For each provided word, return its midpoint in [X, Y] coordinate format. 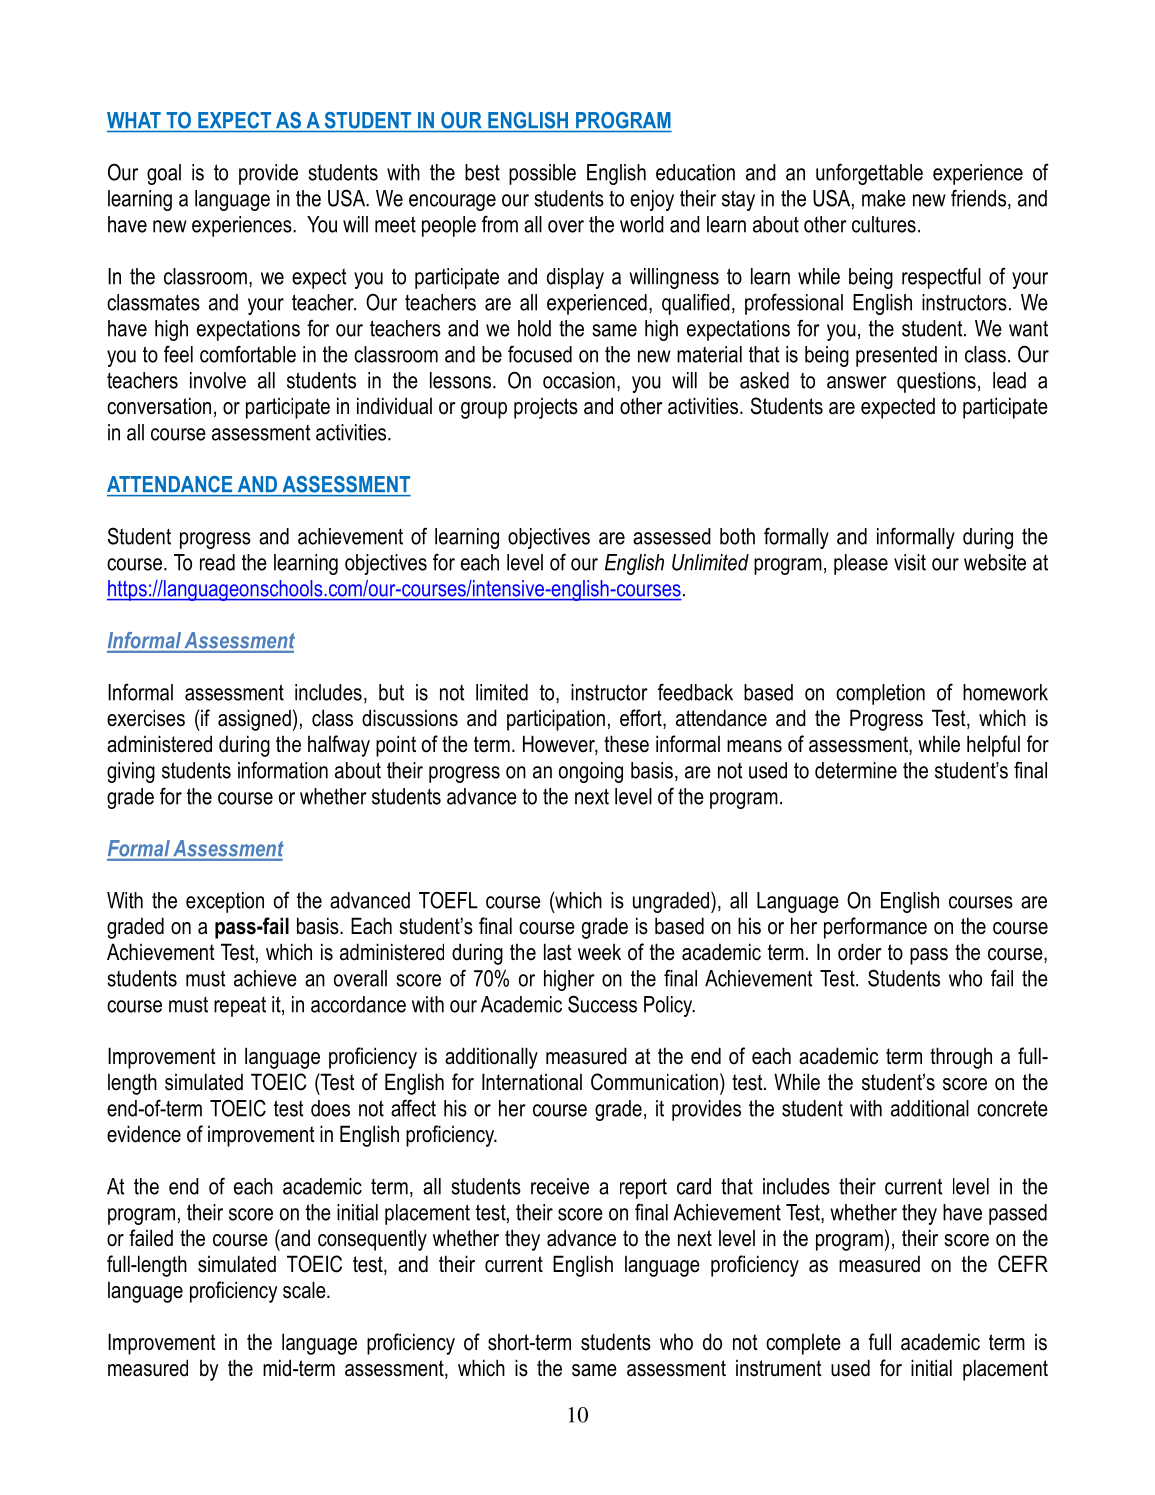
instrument [779, 1368]
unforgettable [869, 174]
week [599, 952]
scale [305, 1290]
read [217, 562]
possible [542, 174]
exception [225, 902]
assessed [672, 536]
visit [910, 562]
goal [164, 174]
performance [875, 928]
